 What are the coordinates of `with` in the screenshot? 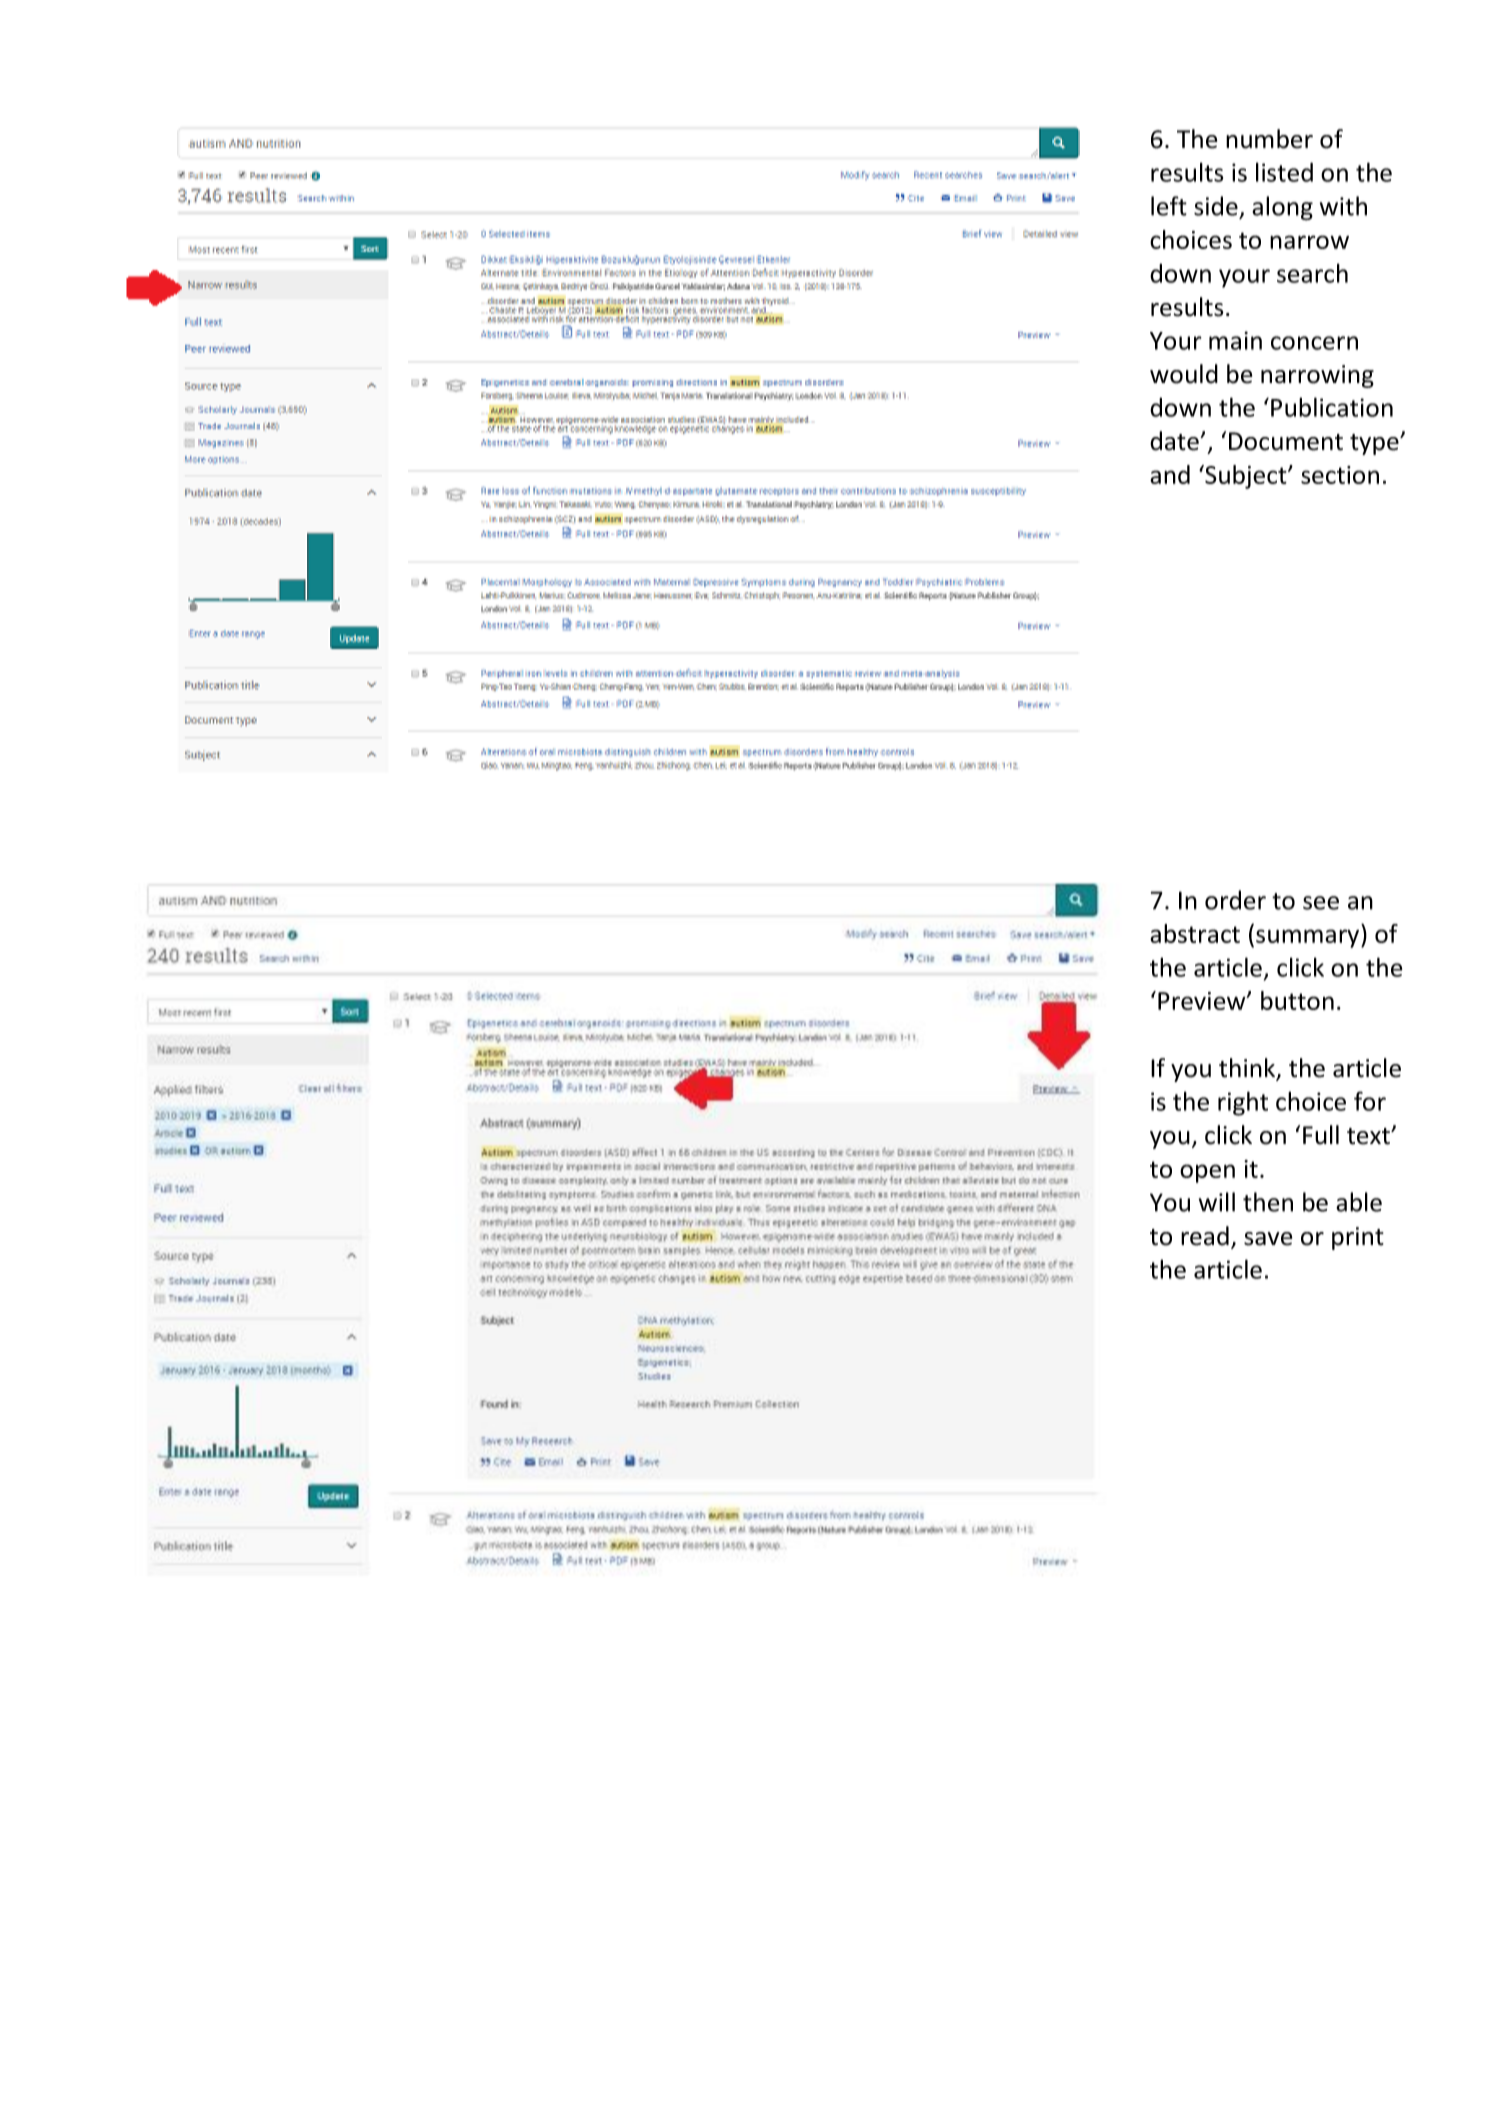 It's located at (1343, 206).
